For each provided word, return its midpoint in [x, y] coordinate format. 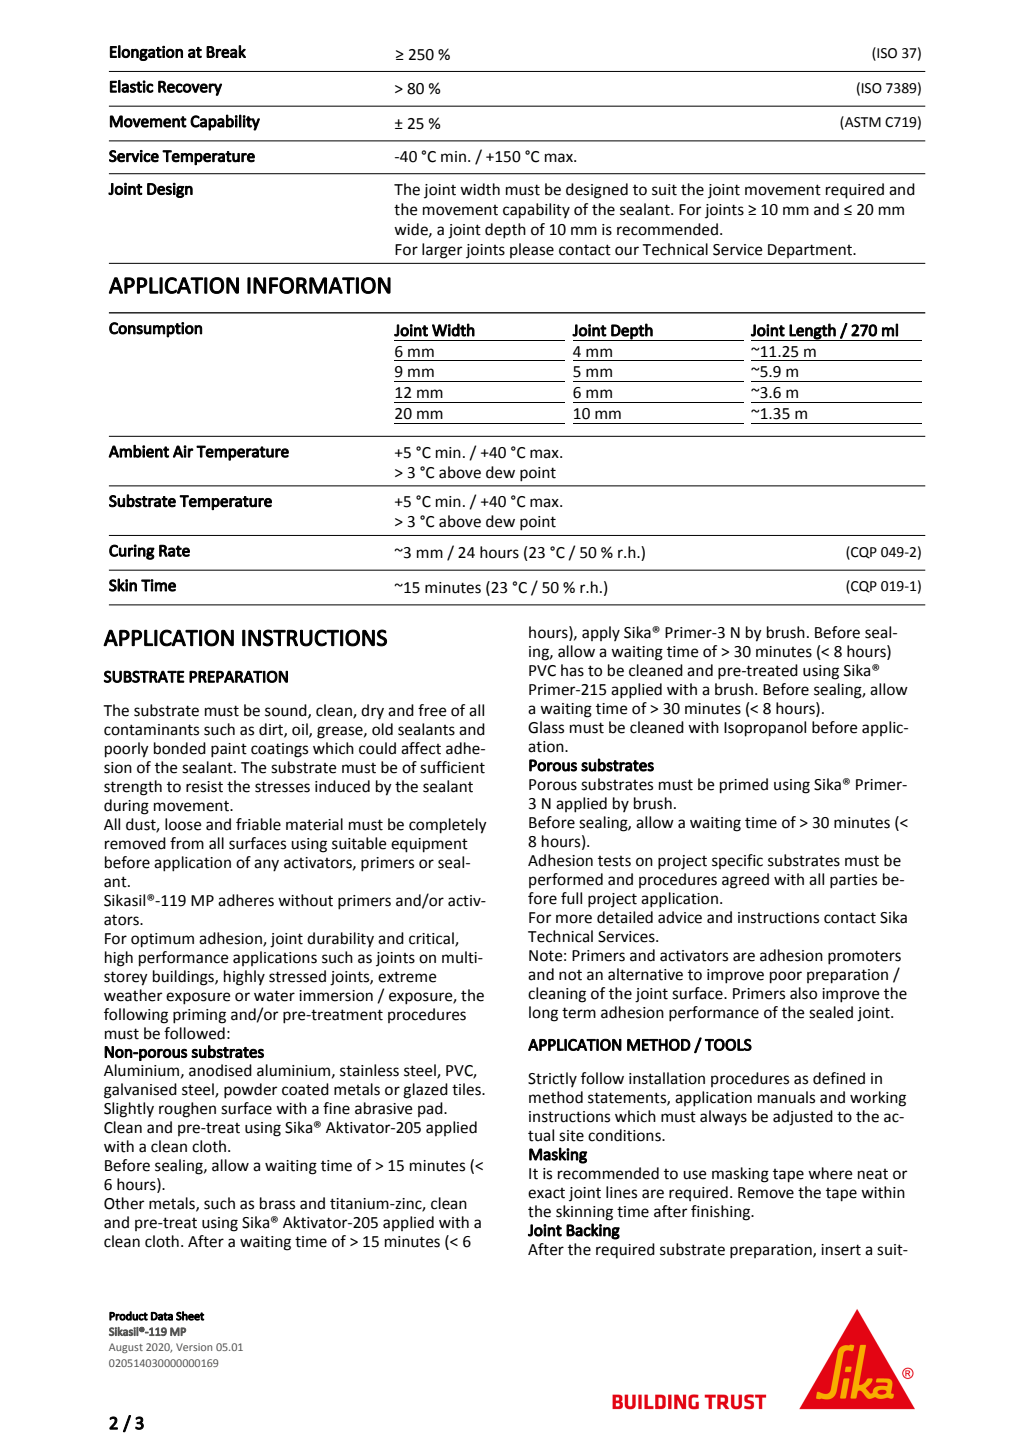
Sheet [190, 1316]
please [532, 250]
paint [229, 750]
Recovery [190, 88]
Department [811, 251]
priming [199, 1016]
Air [183, 451]
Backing [593, 1231]
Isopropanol [765, 729]
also [803, 993]
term [579, 1013]
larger [442, 251]
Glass [546, 727]
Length [813, 332]
